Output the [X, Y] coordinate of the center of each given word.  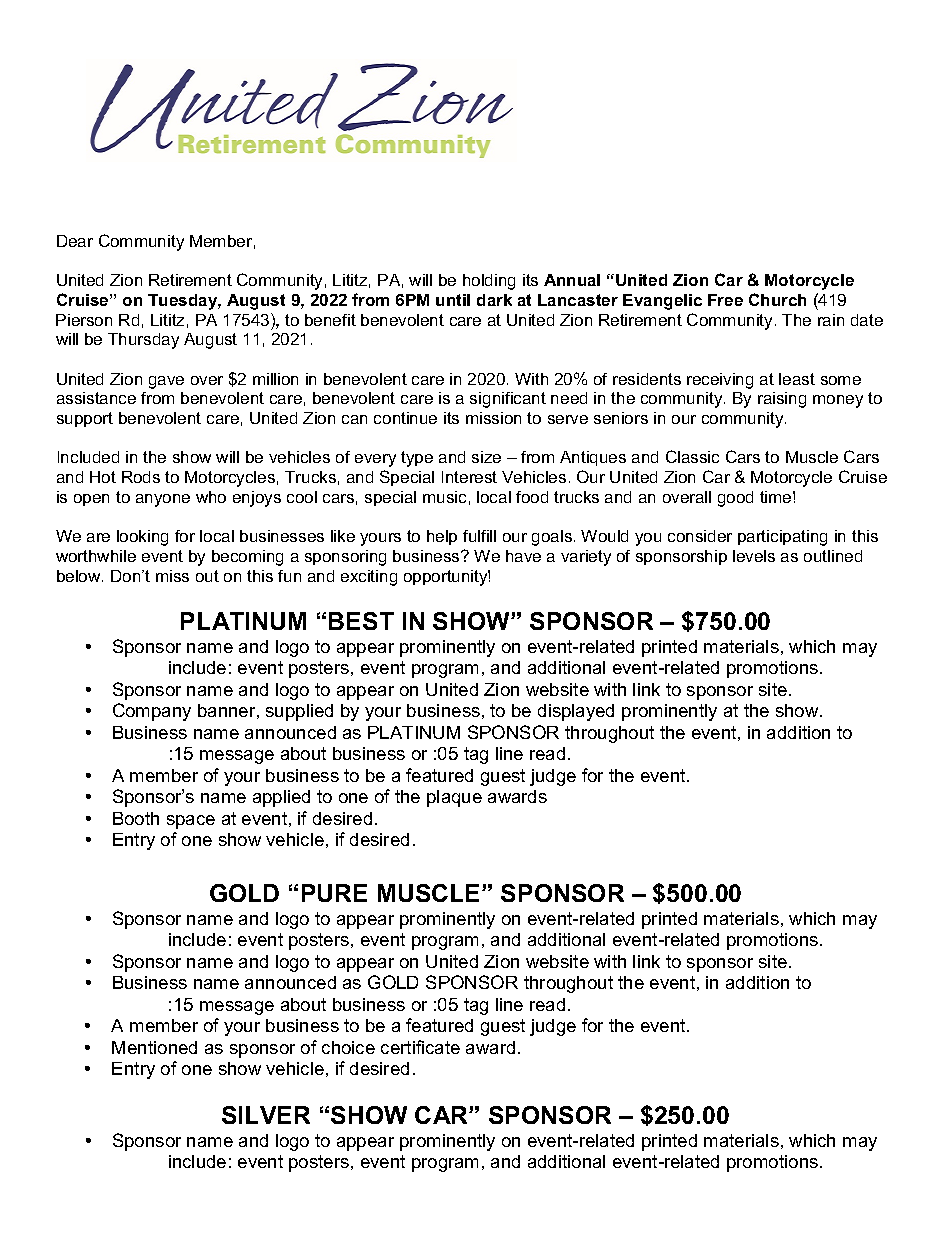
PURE [334, 893]
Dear [75, 241]
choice [348, 1047]
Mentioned [154, 1047]
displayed [576, 712]
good [735, 499]
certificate [420, 1047]
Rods [141, 477]
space [191, 822]
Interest [469, 477]
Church [777, 299]
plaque [454, 798]
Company [152, 712]
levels [754, 556]
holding [489, 282]
